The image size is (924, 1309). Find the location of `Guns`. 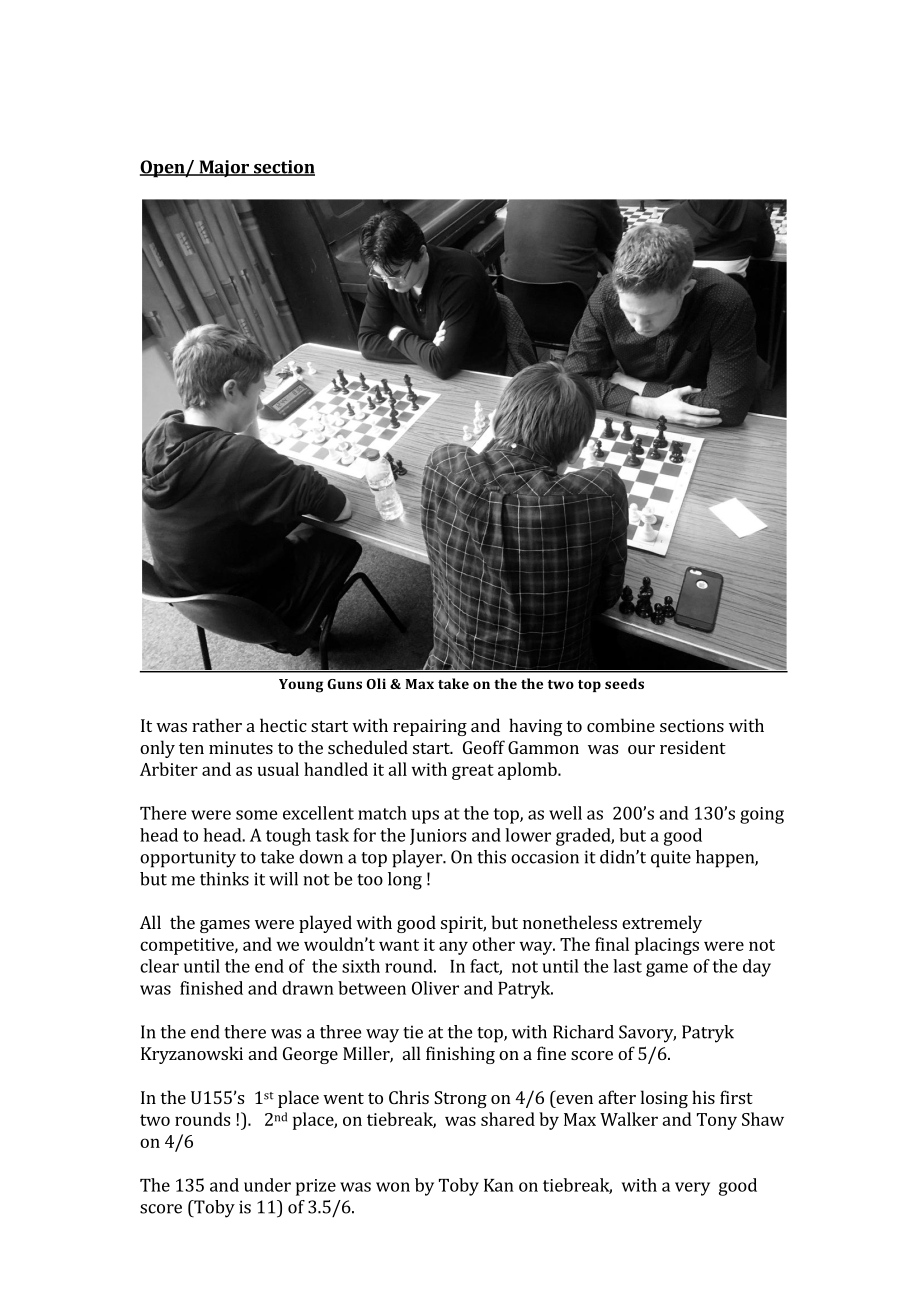

Guns is located at coordinates (344, 684).
